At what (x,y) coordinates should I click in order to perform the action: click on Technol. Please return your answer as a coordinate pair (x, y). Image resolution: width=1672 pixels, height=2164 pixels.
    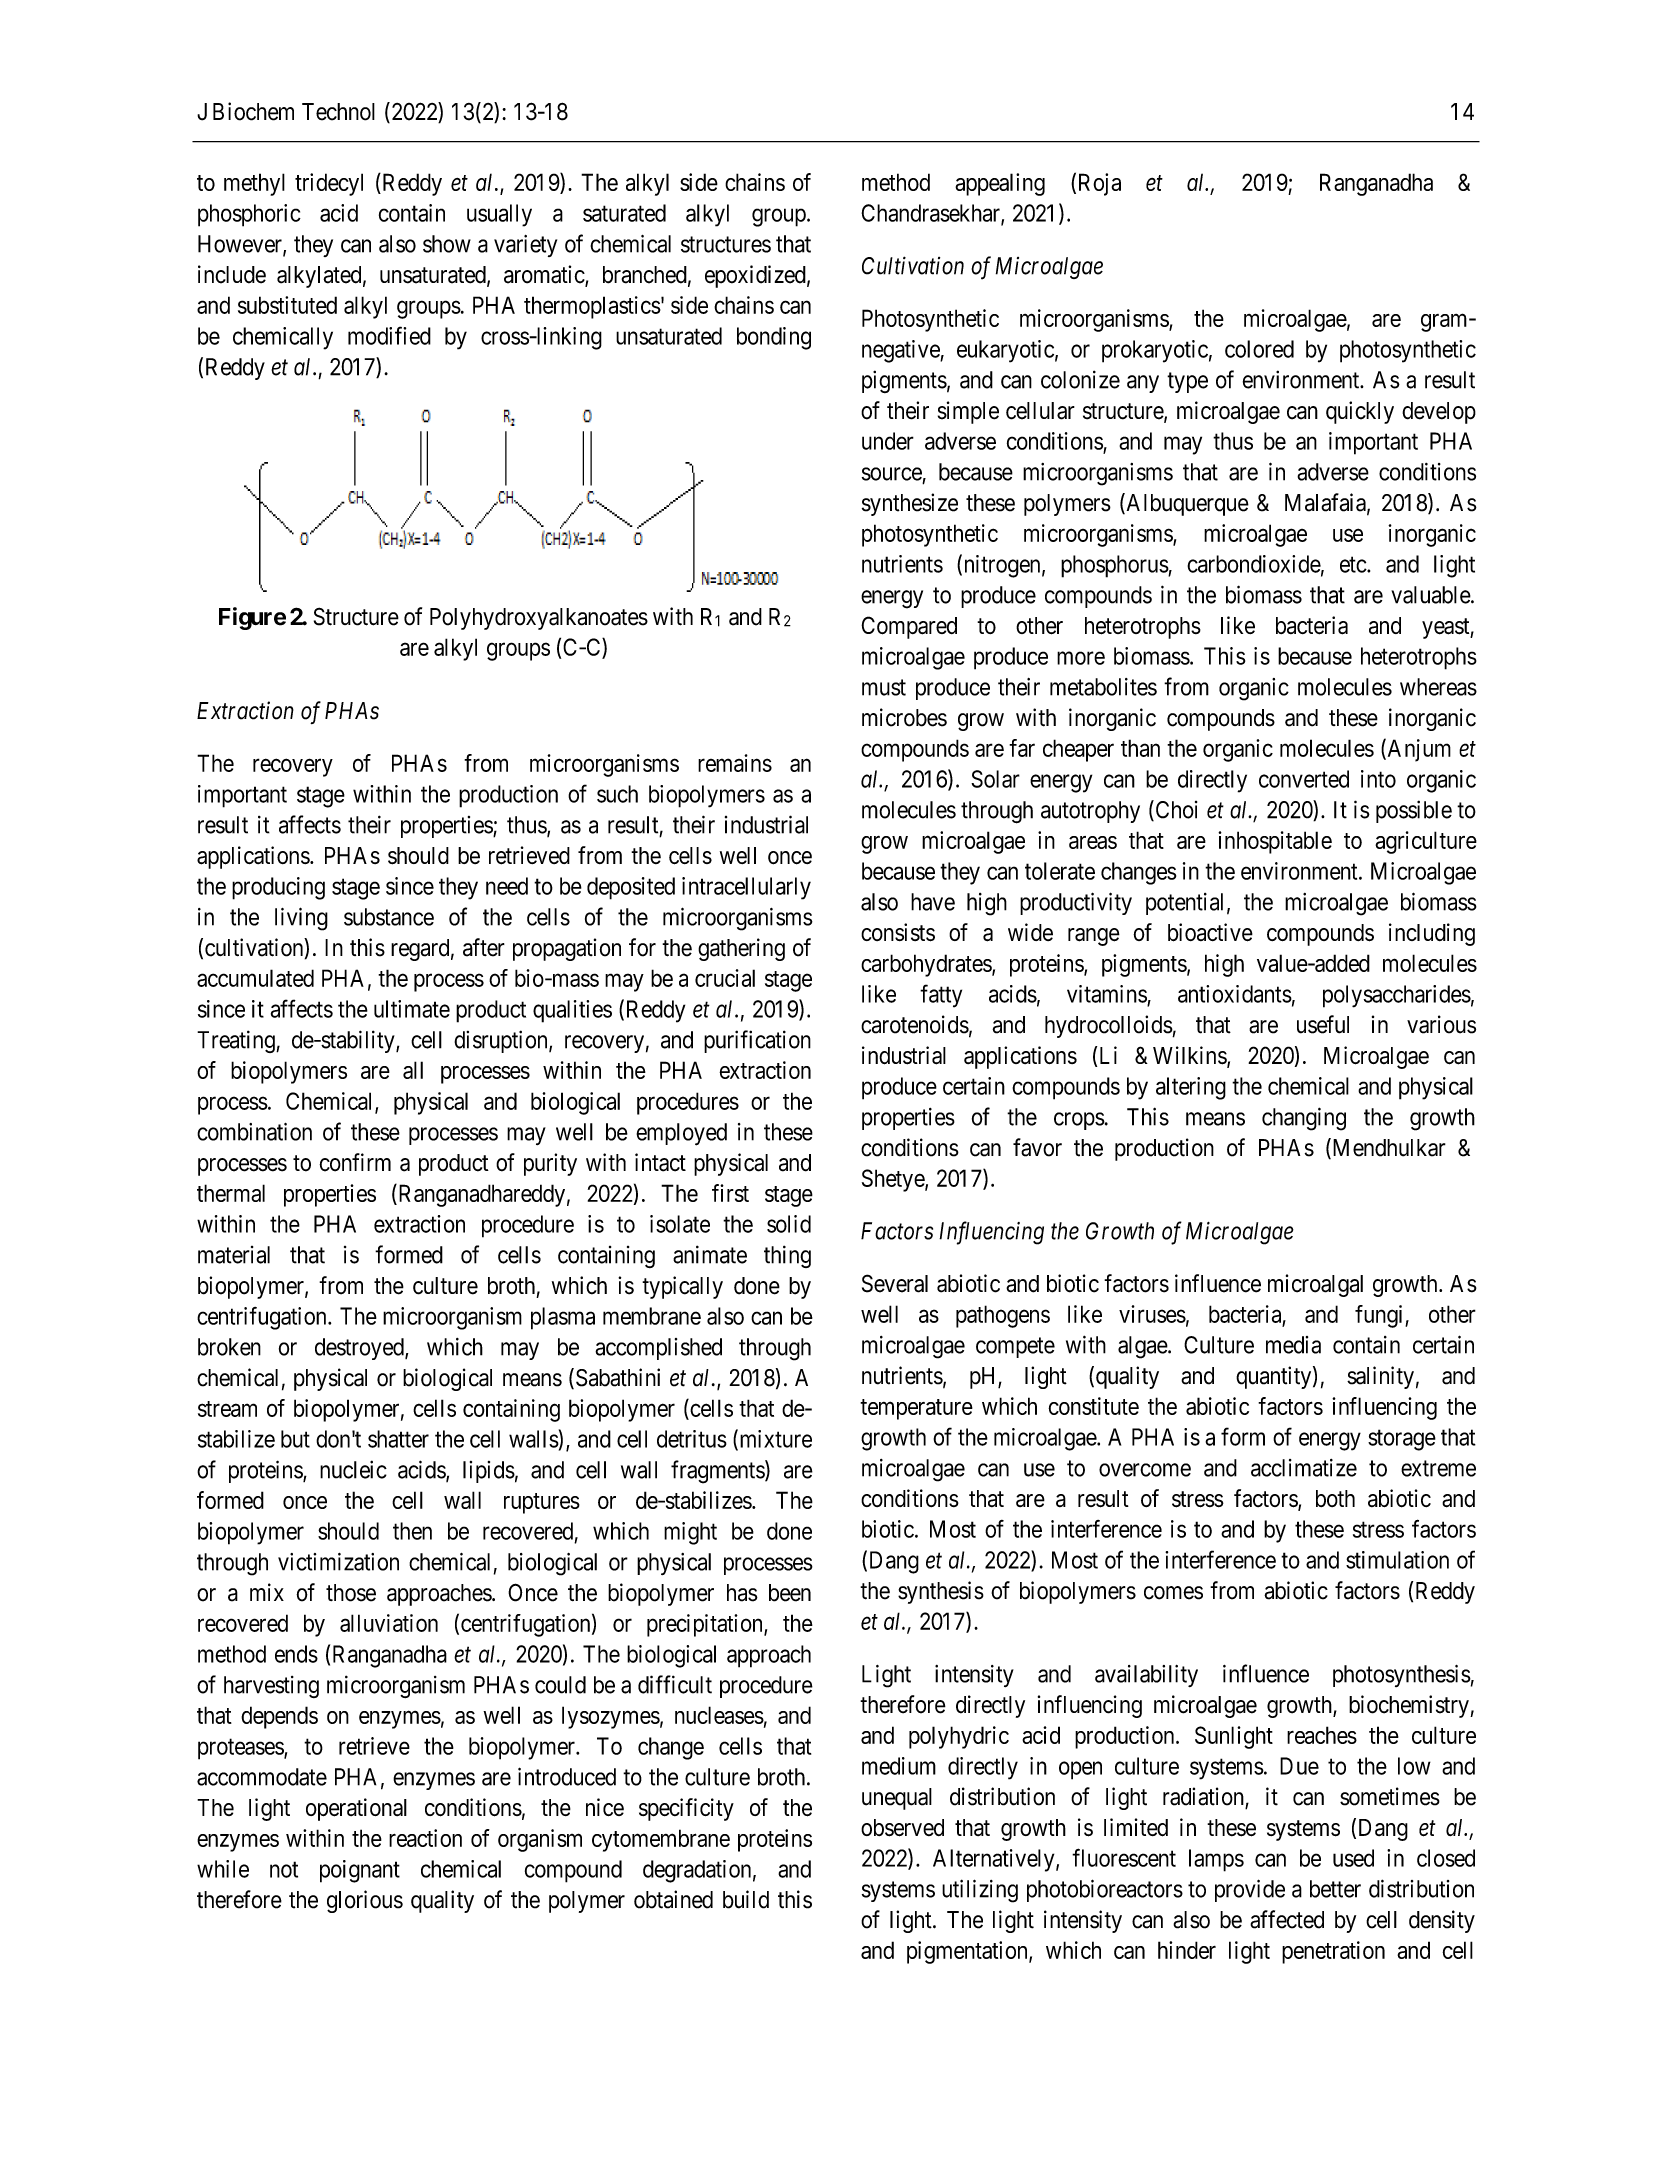
    Looking at the image, I should click on (338, 112).
